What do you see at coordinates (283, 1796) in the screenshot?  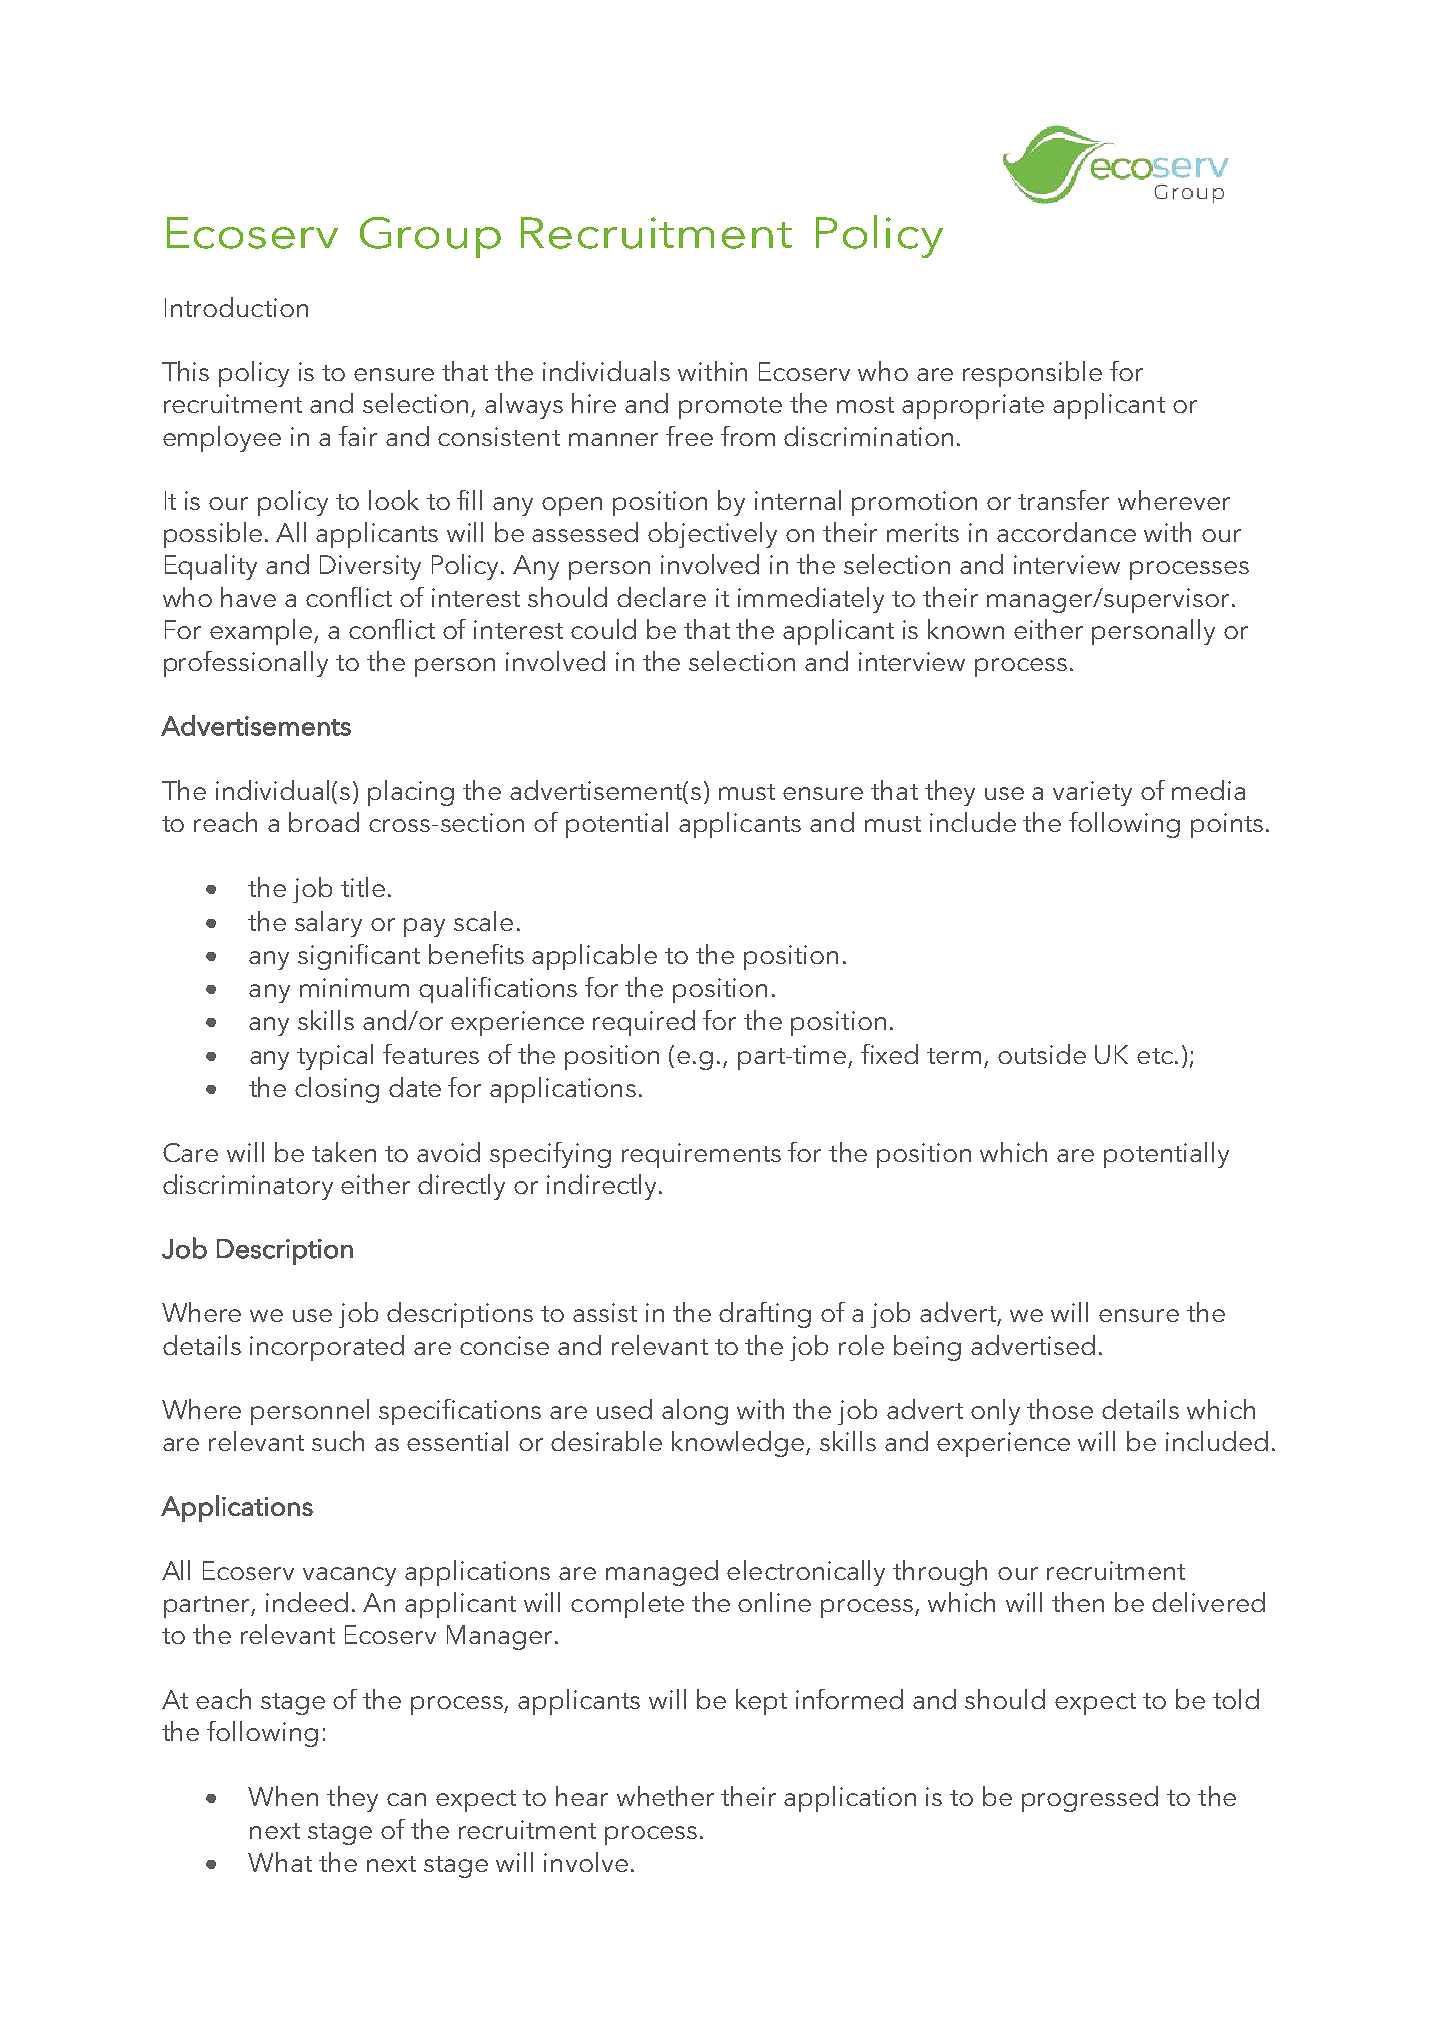 I see `When` at bounding box center [283, 1796].
